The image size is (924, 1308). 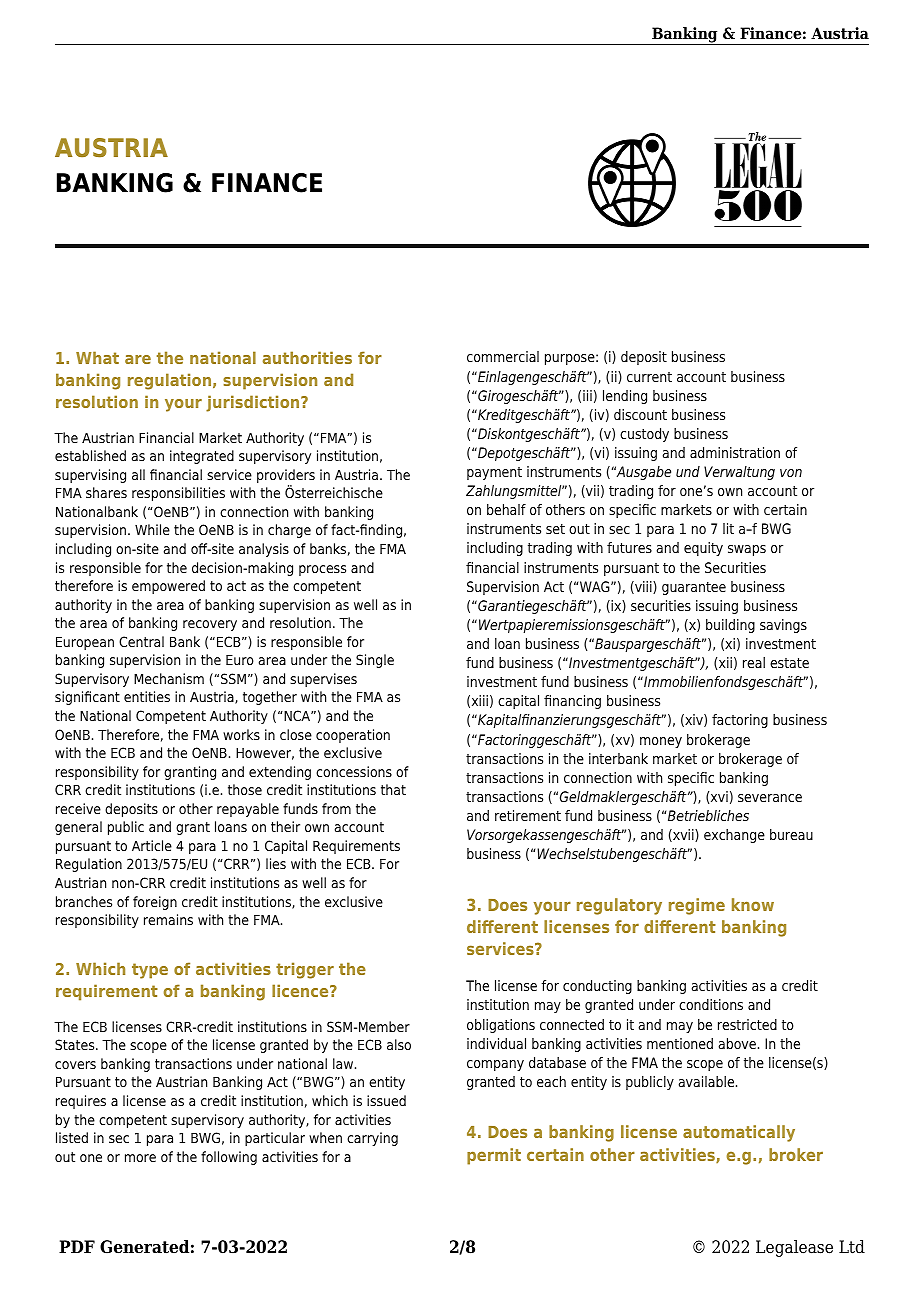 What do you see at coordinates (97, 357) in the page?
I see `What` at bounding box center [97, 357].
